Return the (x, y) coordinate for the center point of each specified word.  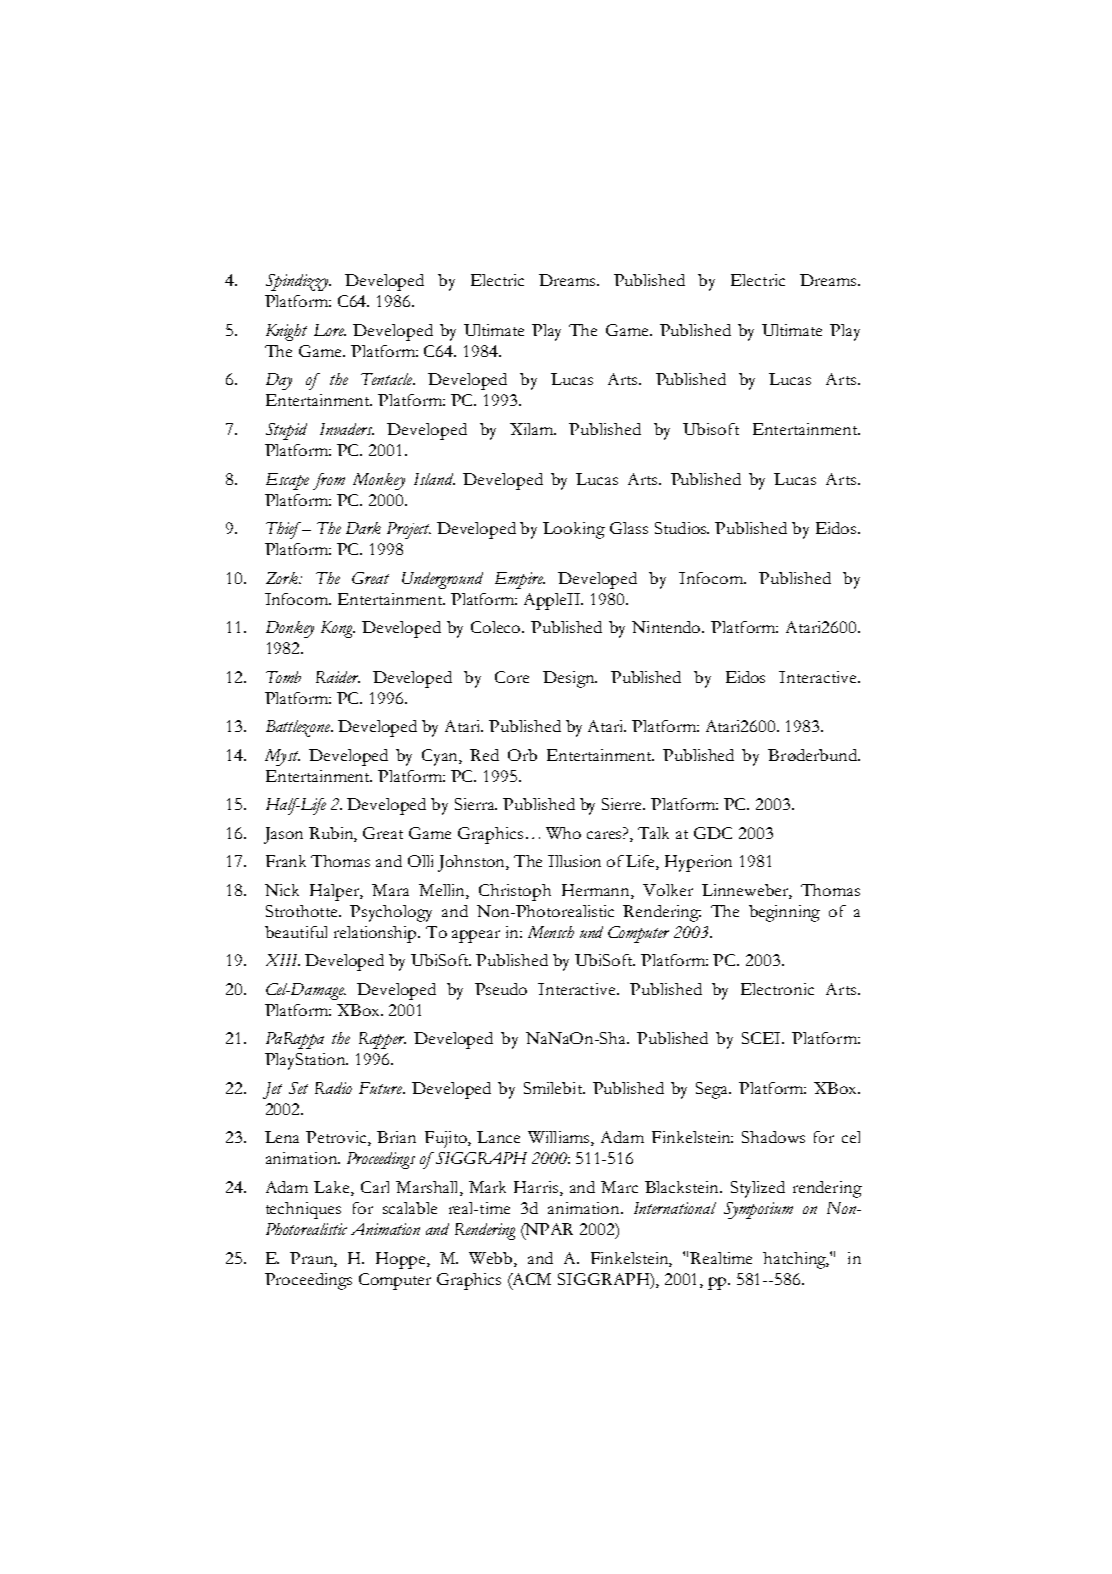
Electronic (777, 989)
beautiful (296, 932)
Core (512, 677)
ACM (530, 1280)
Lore (330, 330)
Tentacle (388, 379)
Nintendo (667, 627)
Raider (338, 677)
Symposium (758, 1210)
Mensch (551, 932)
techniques (303, 1210)
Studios (682, 528)
